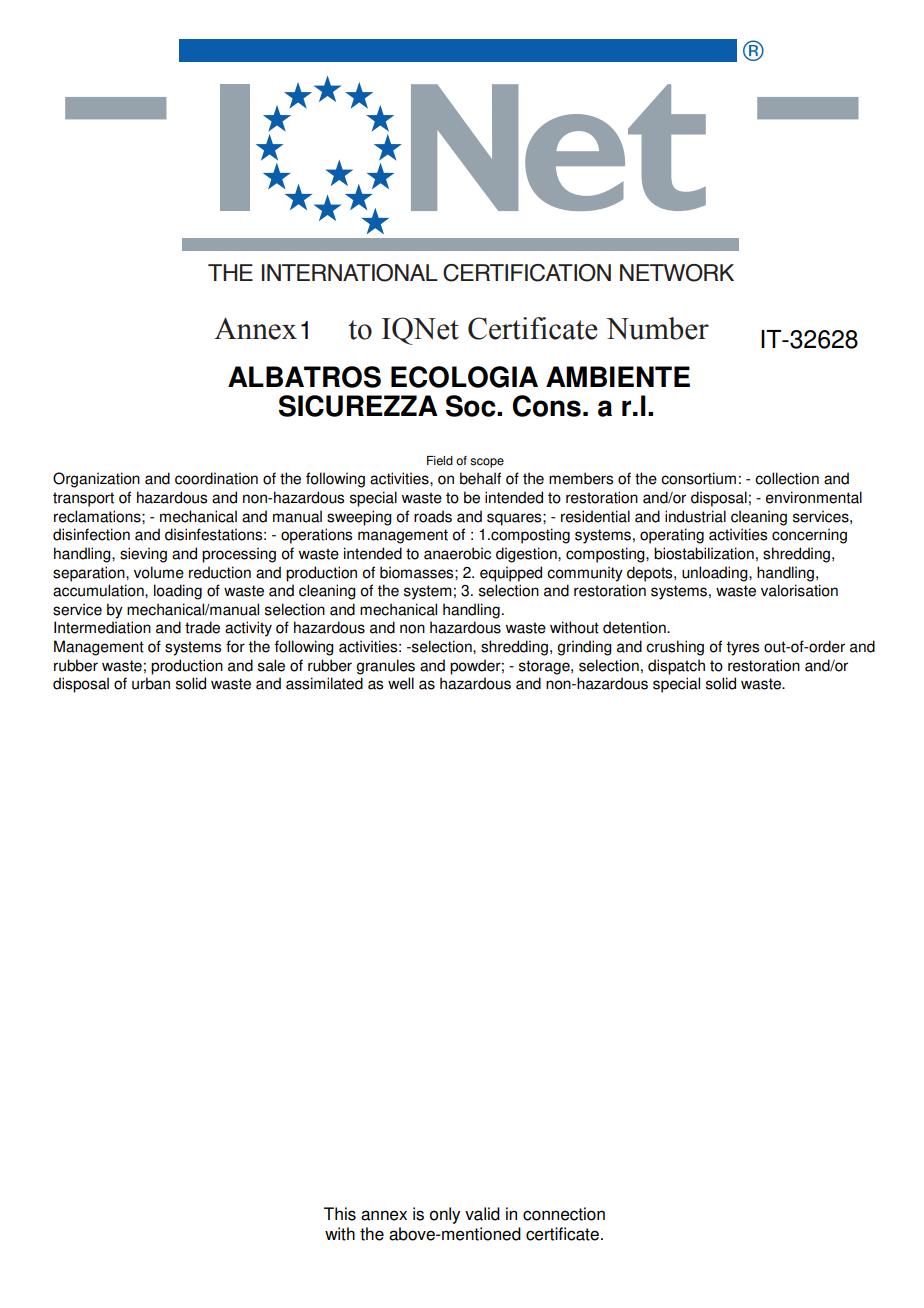 This screenshot has width=924, height=1308. What do you see at coordinates (695, 516) in the screenshot?
I see `industrial` at bounding box center [695, 516].
